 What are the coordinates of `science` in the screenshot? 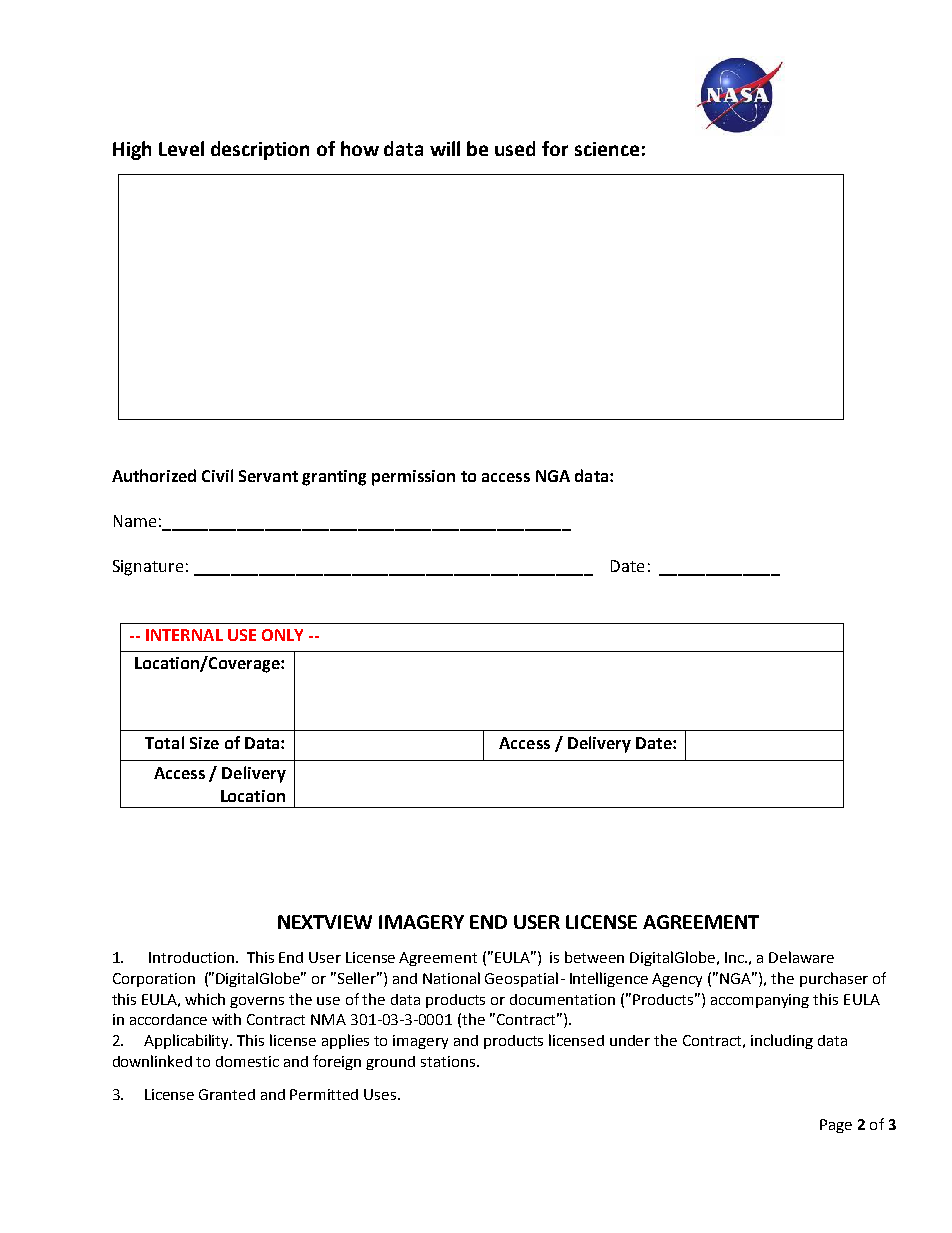 It's located at (607, 149).
